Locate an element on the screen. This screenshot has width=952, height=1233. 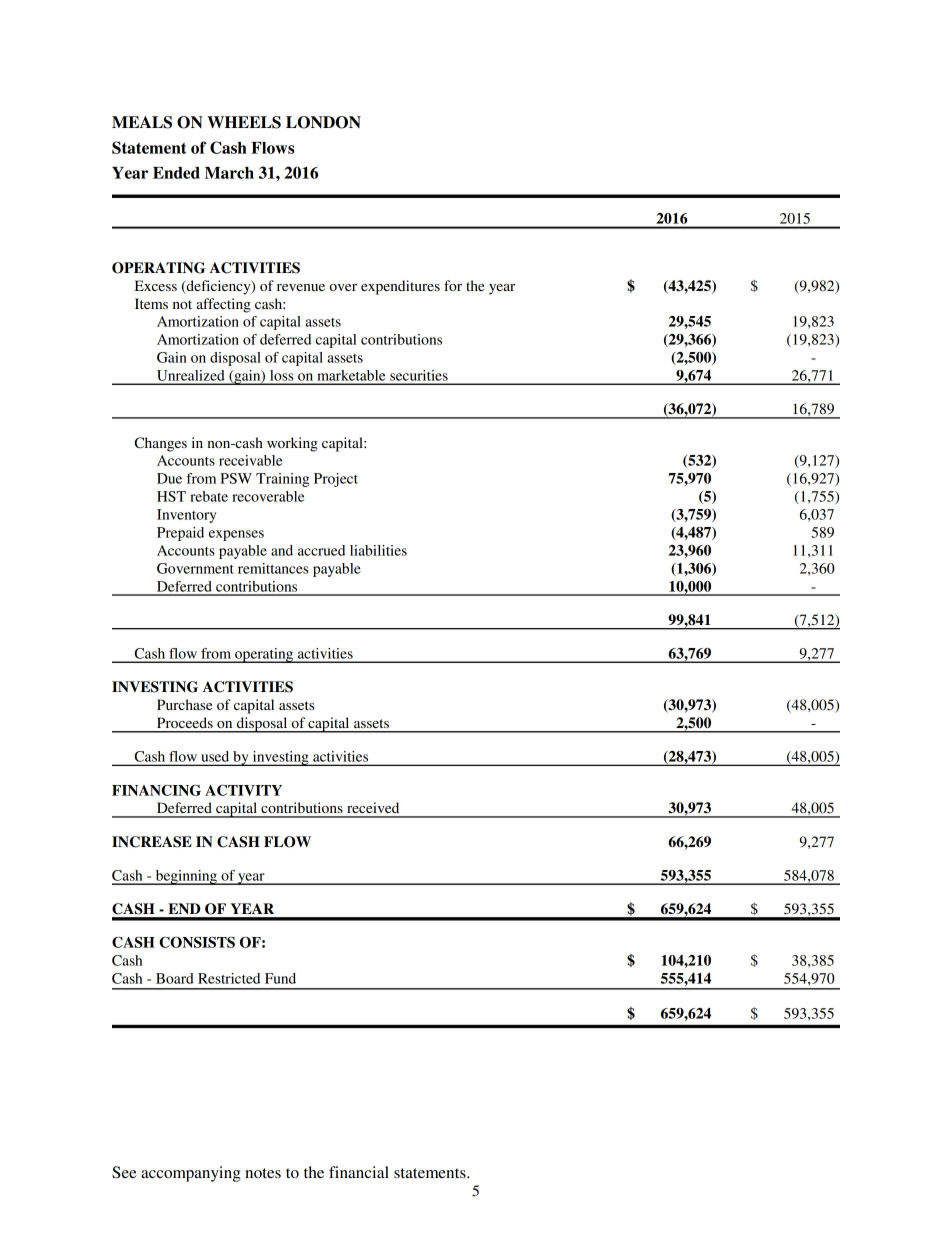
LONDON is located at coordinates (323, 122).
